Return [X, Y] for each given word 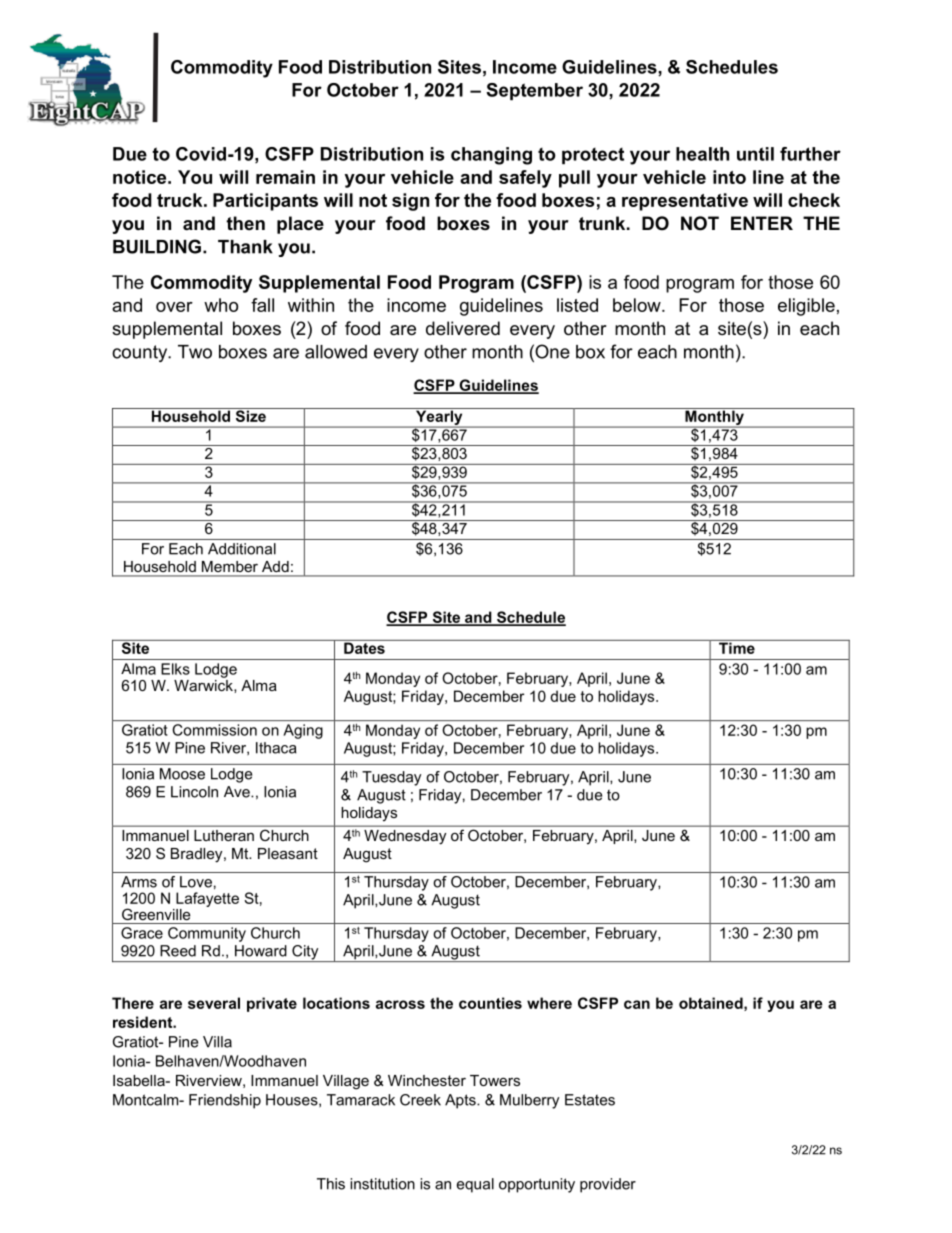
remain [285, 177]
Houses [293, 1100]
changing [491, 156]
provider [608, 1185]
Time [737, 647]
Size [250, 415]
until [755, 154]
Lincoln [194, 792]
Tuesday [391, 778]
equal [475, 1185]
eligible [806, 307]
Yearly [439, 418]
